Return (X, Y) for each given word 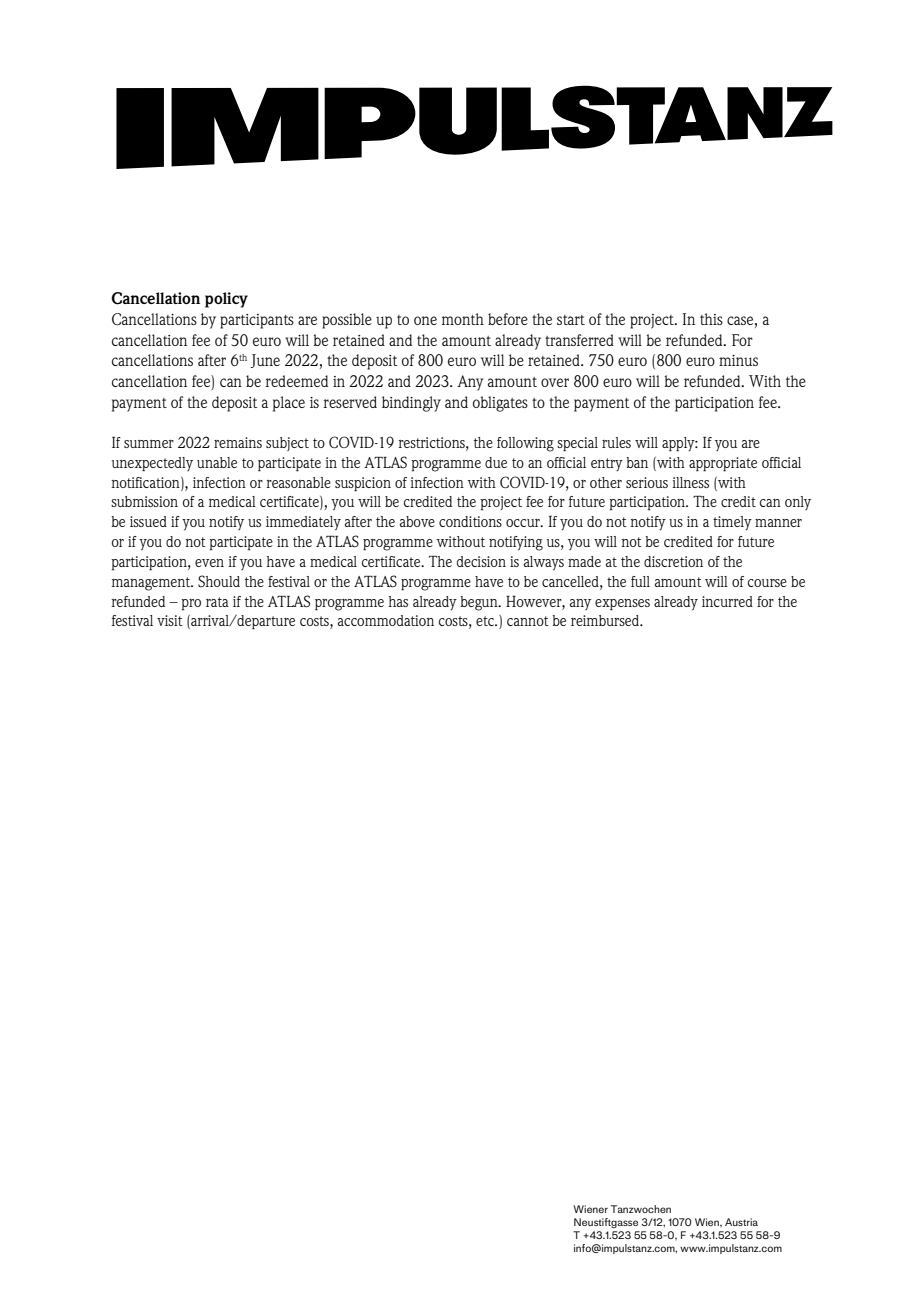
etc (486, 621)
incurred (727, 601)
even (209, 563)
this (711, 319)
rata (217, 602)
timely (732, 523)
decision (481, 561)
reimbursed (606, 620)
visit (170, 620)
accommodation (386, 620)
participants (257, 321)
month (463, 319)
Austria (741, 1222)
